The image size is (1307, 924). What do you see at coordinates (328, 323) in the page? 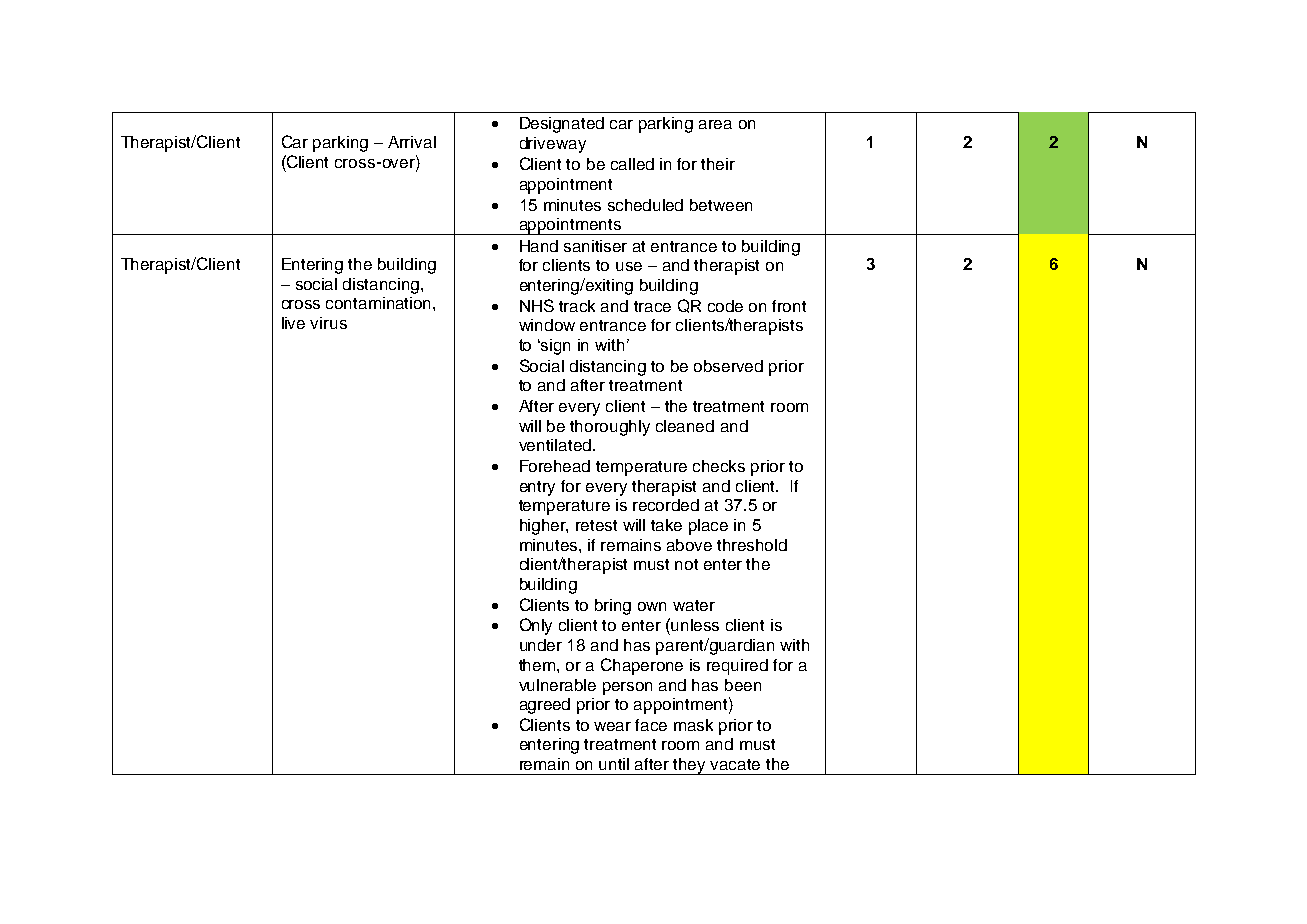
I see `virus` at bounding box center [328, 323].
